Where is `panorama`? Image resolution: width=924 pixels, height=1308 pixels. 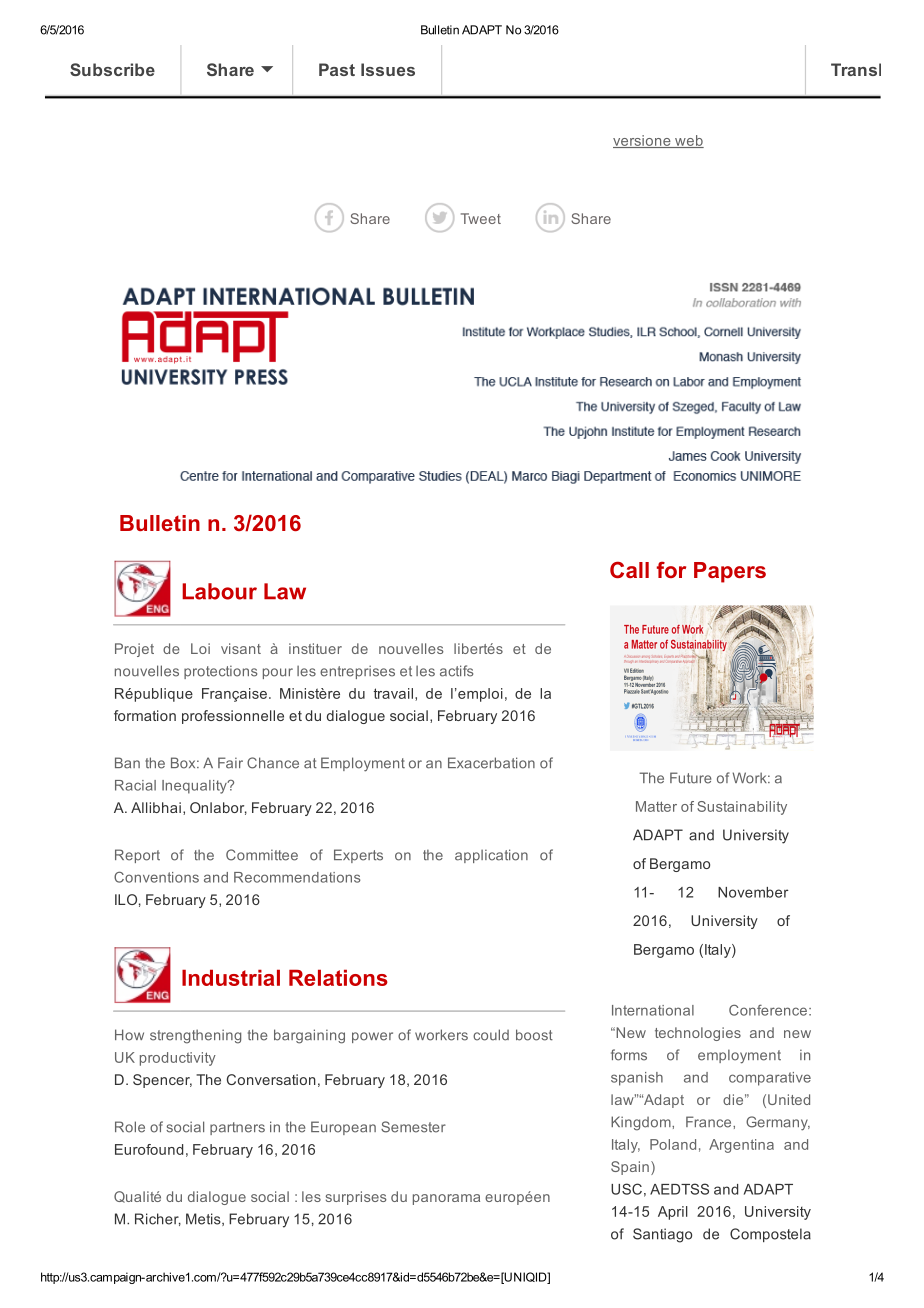
panorama is located at coordinates (446, 1199).
